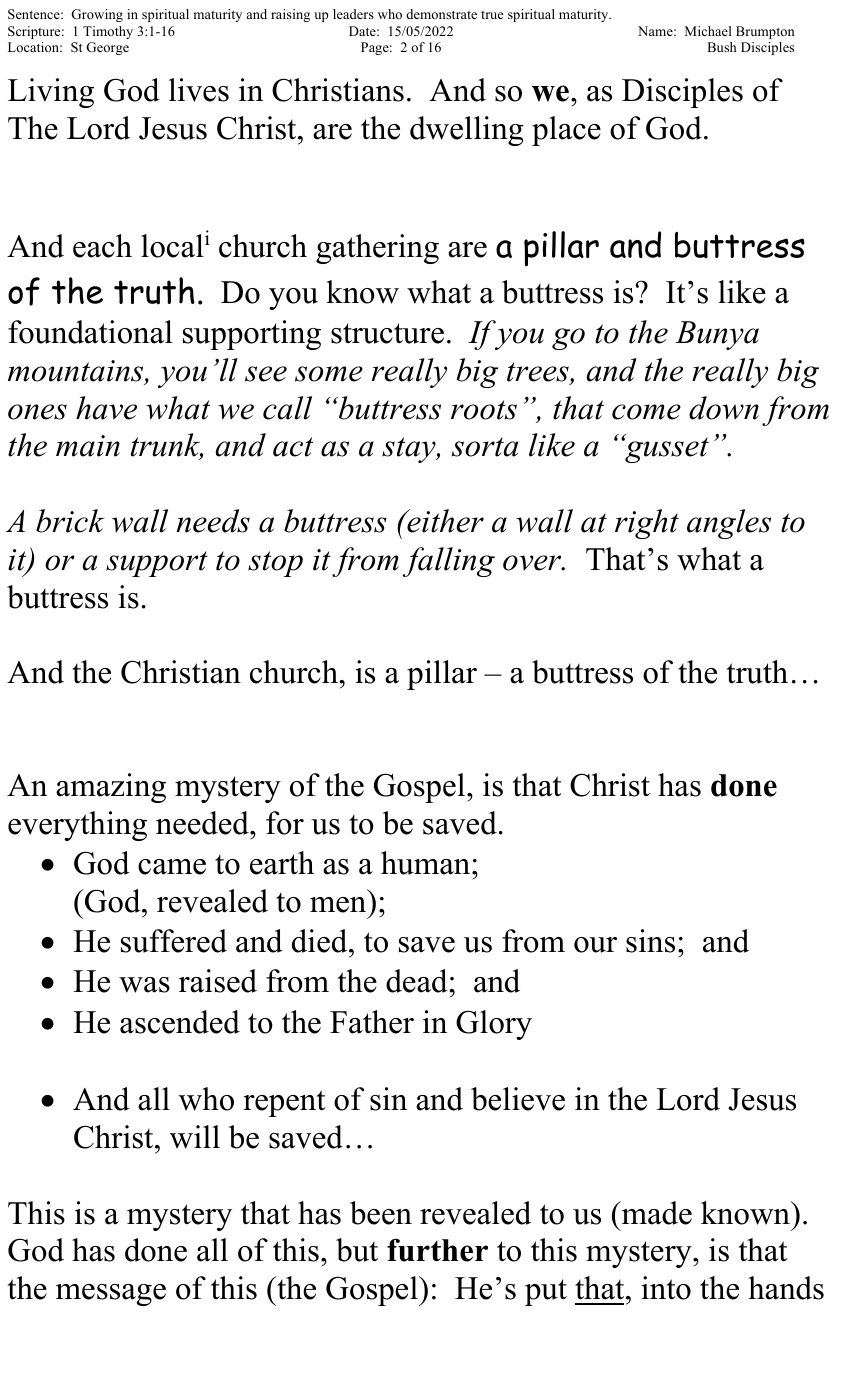 Image resolution: width=868 pixels, height=1399 pixels. Describe the element at coordinates (721, 47) in the image. I see `Bush` at that location.
